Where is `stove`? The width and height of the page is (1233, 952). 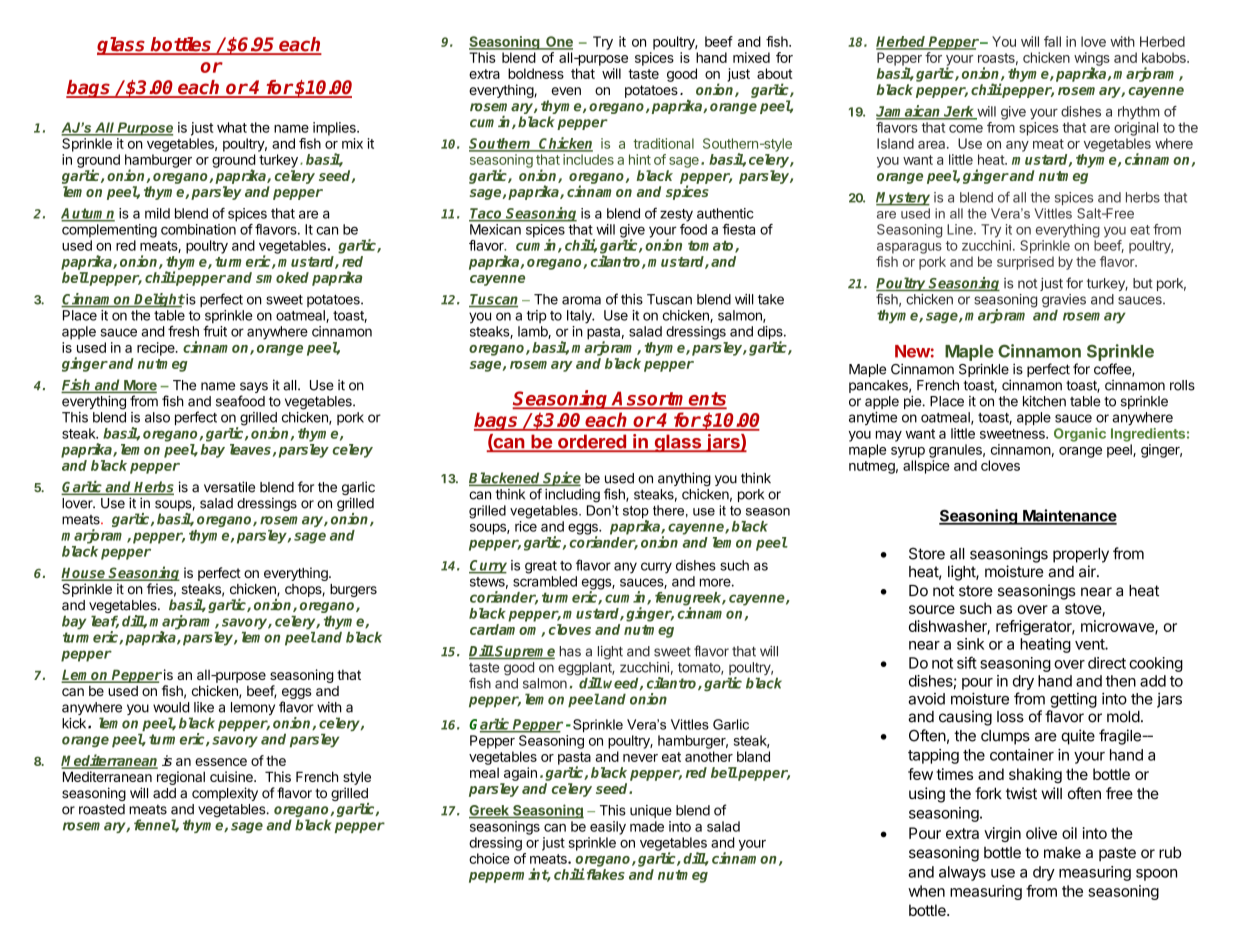
stove is located at coordinates (1084, 610).
